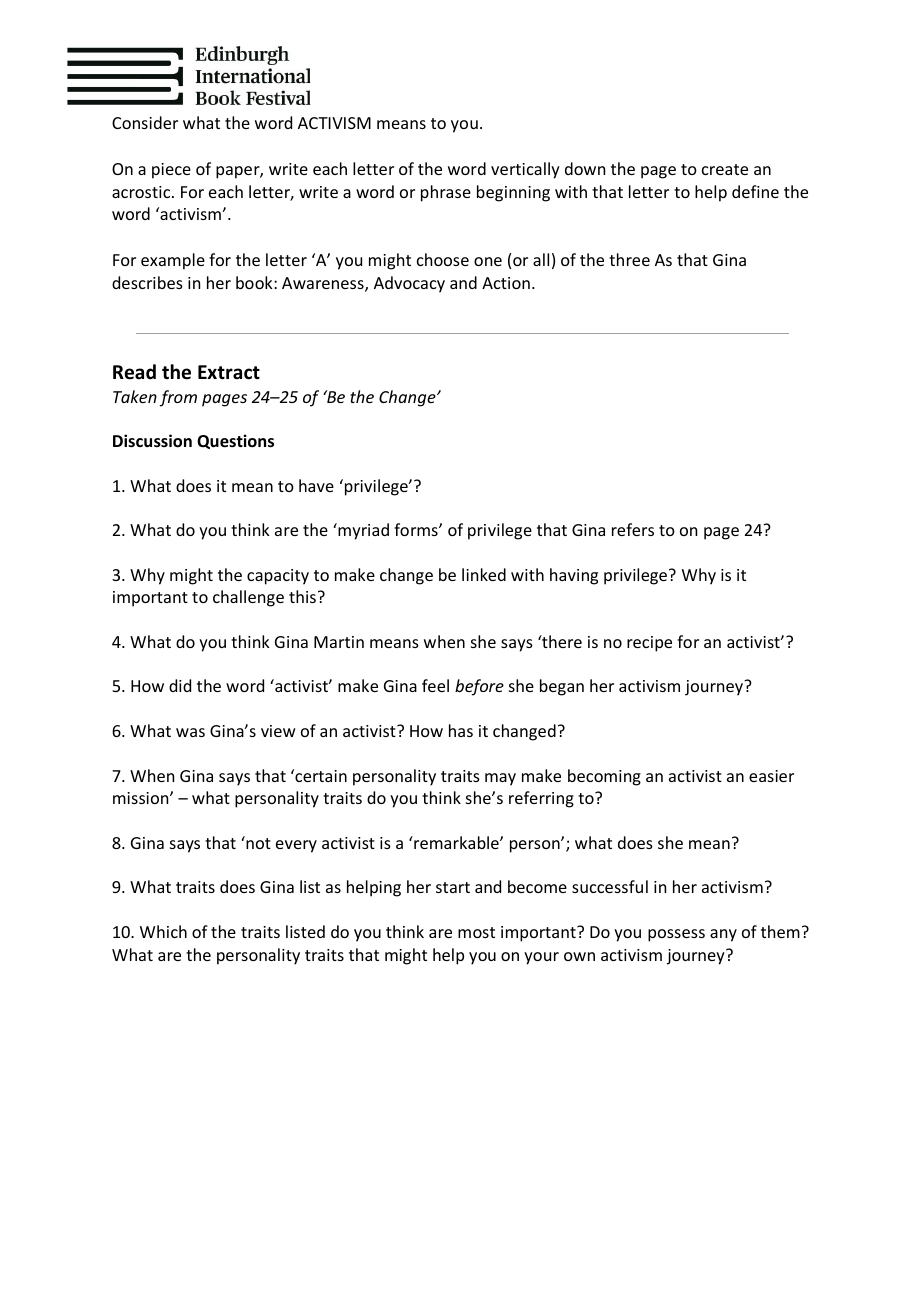 This screenshot has width=924, height=1308. Describe the element at coordinates (435, 685) in the screenshot. I see `feel` at that location.
